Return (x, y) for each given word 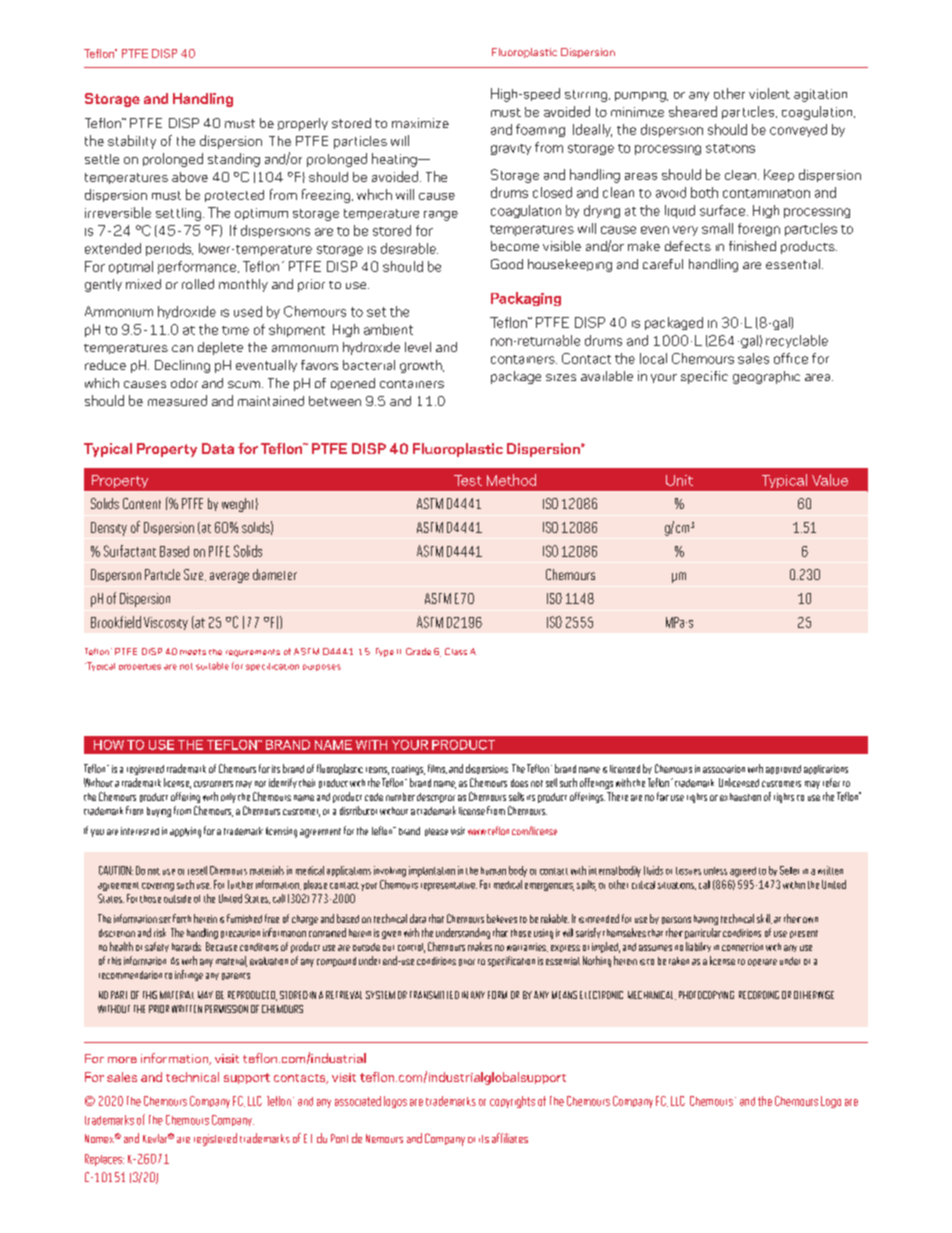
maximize (420, 123)
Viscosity (166, 623)
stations (730, 148)
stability (132, 142)
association (724, 769)
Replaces (104, 1160)
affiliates (510, 1138)
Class (456, 651)
